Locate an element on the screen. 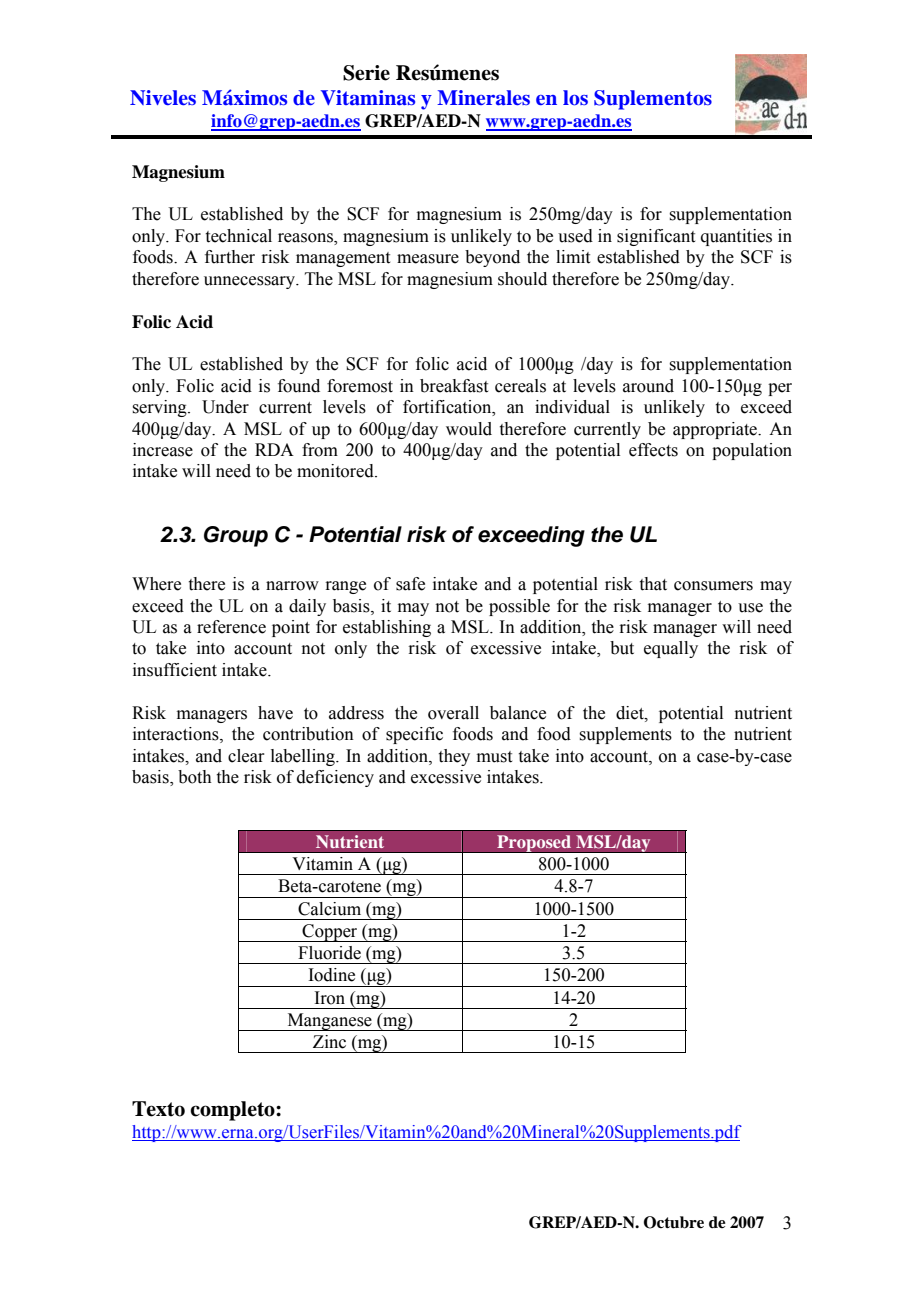  Under is located at coordinates (225, 407).
